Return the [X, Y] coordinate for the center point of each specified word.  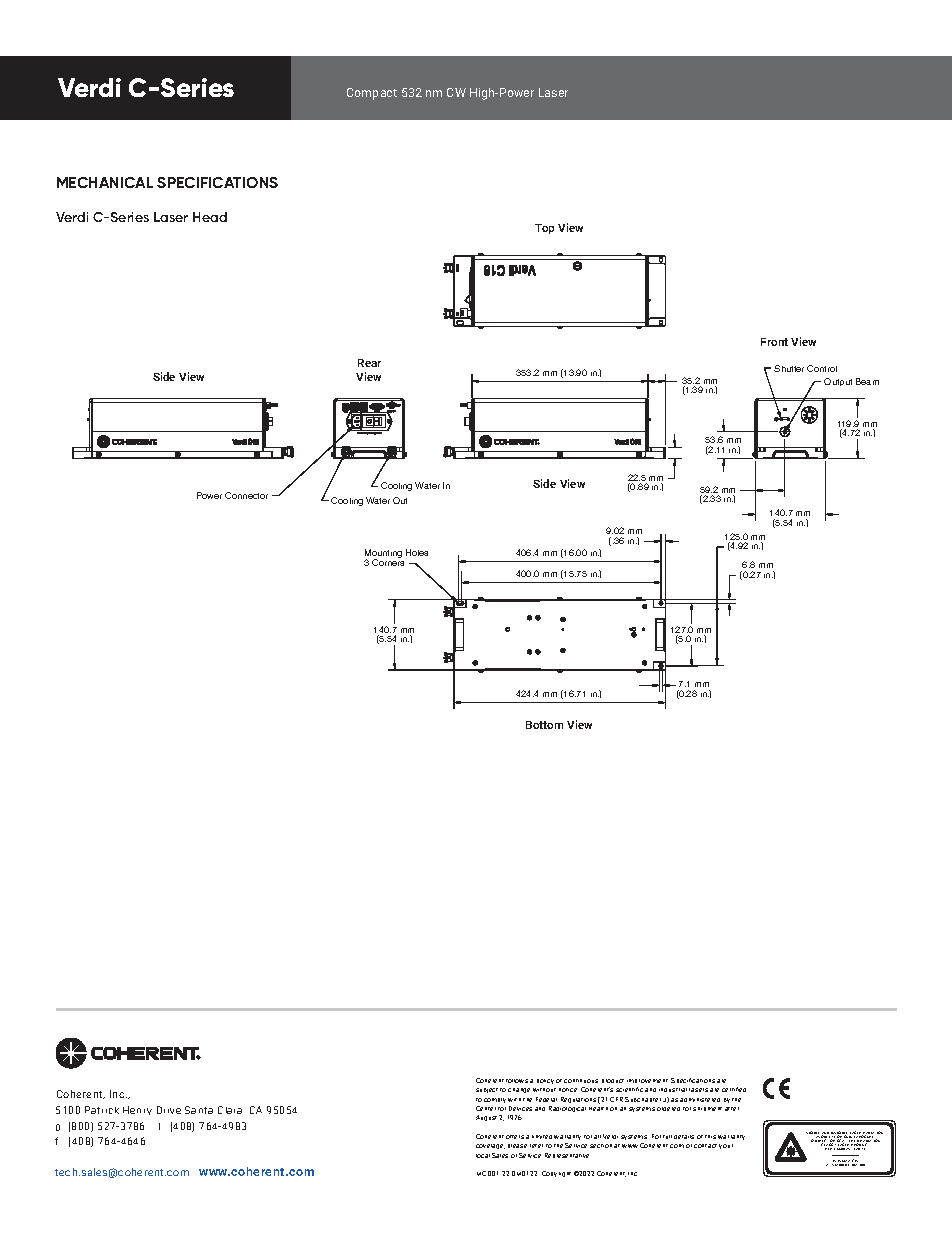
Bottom [544, 725]
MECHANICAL [105, 182]
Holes [417, 552]
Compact [372, 94]
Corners [388, 561]
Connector [246, 495]
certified [734, 1089]
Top [544, 229]
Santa [199, 1110]
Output [838, 382]
